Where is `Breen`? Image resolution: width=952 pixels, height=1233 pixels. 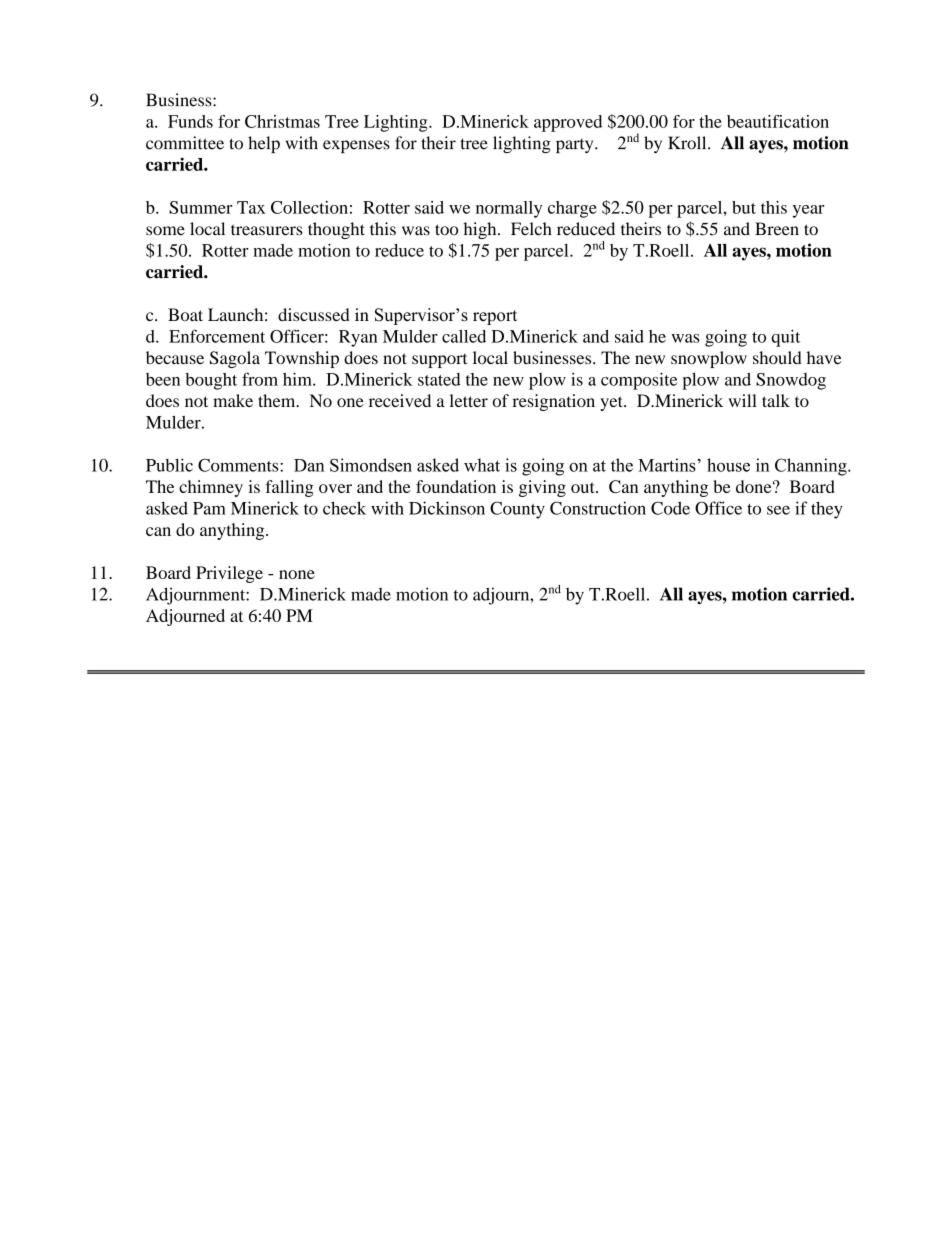 Breen is located at coordinates (777, 229).
